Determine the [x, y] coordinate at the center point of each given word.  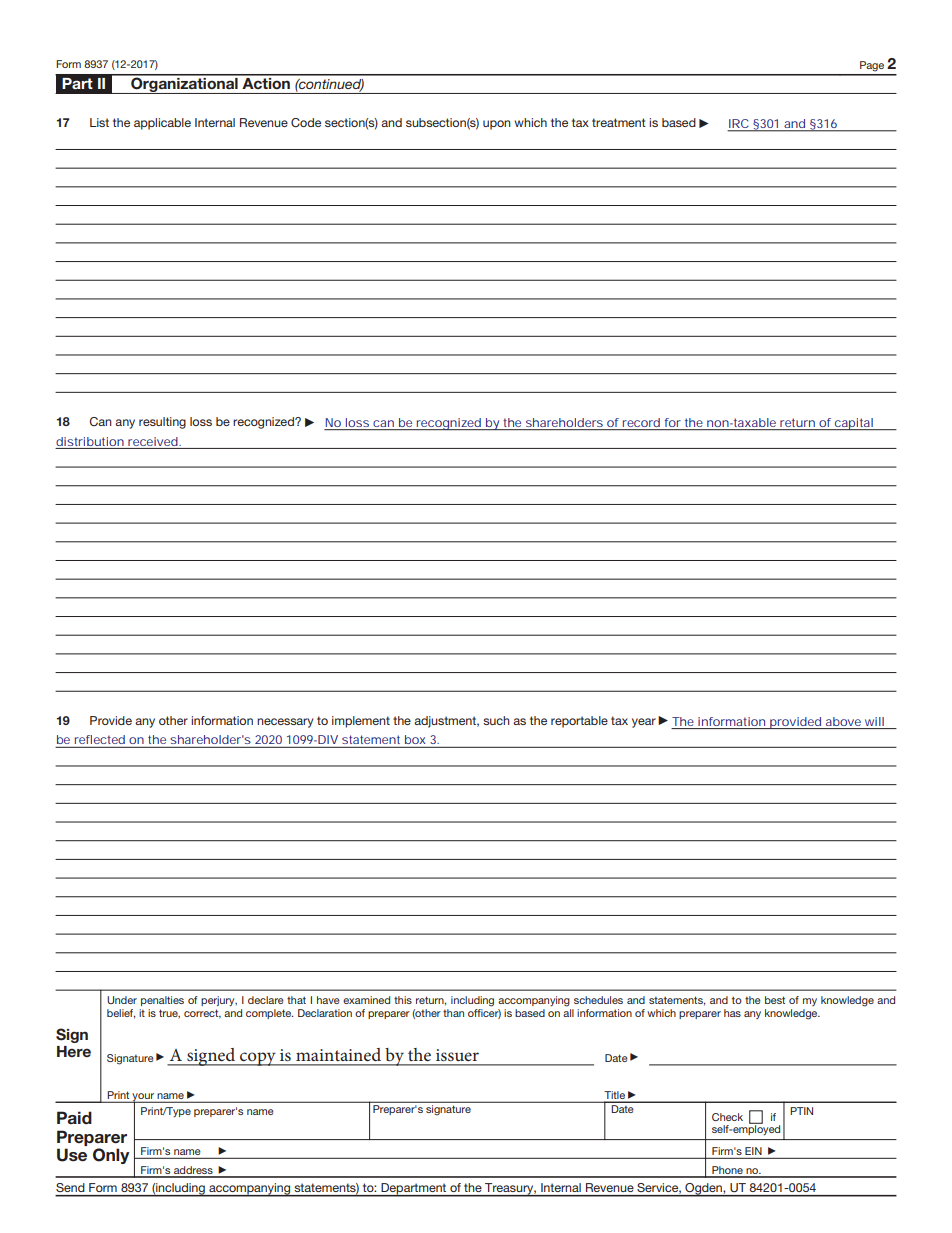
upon [497, 125]
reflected [100, 739]
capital [854, 424]
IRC [738, 125]
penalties [162, 1001]
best [775, 1000]
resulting [162, 423]
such [496, 720]
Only [111, 1156]
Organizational [184, 84]
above [843, 721]
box [415, 739]
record [641, 422]
